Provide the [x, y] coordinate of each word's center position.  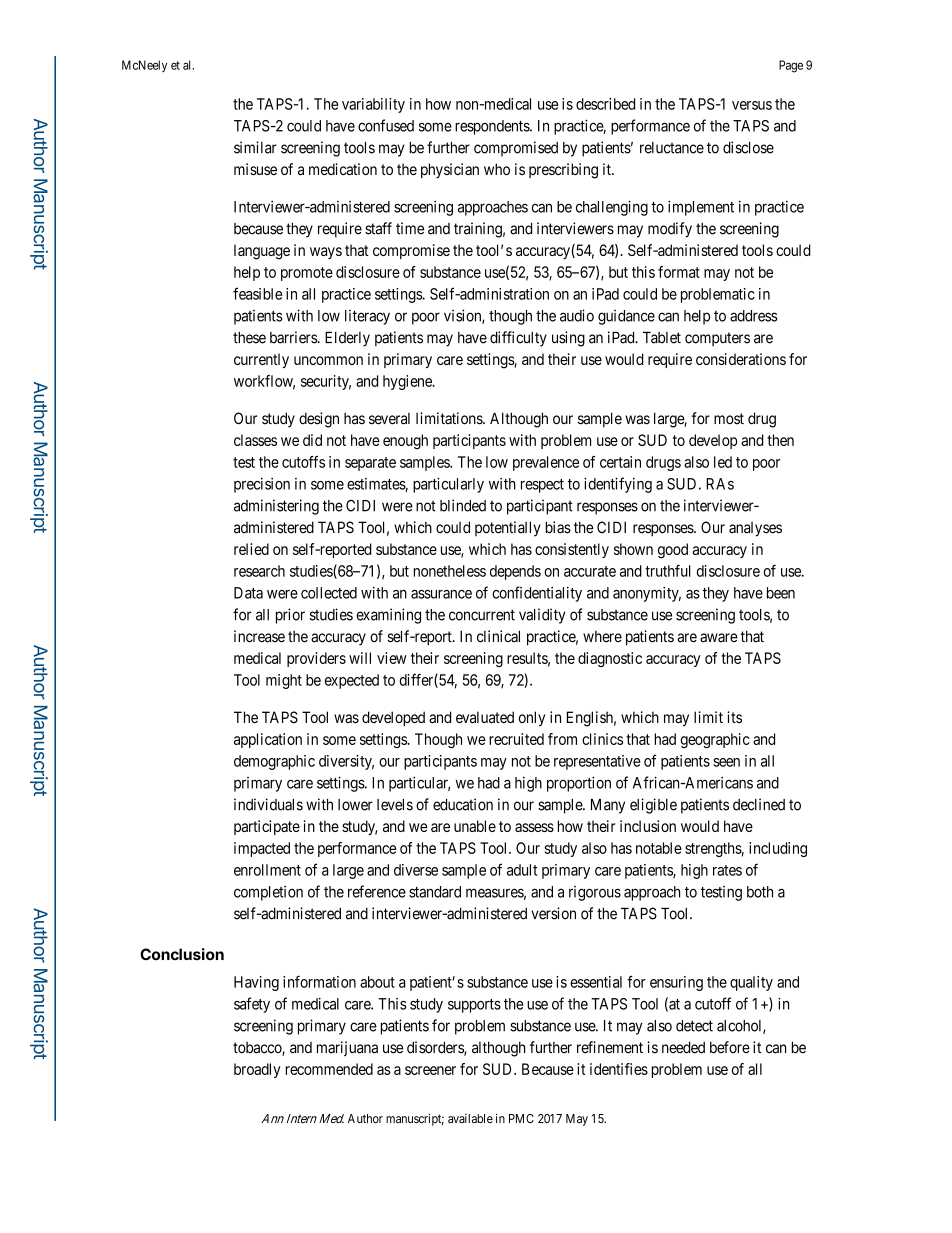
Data [248, 593]
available [470, 1118]
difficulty [518, 339]
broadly [257, 1070]
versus [752, 105]
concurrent [482, 615]
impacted [262, 849]
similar [255, 147]
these [249, 337]
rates [727, 870]
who [497, 169]
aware [719, 638]
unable [475, 826]
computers [717, 339]
